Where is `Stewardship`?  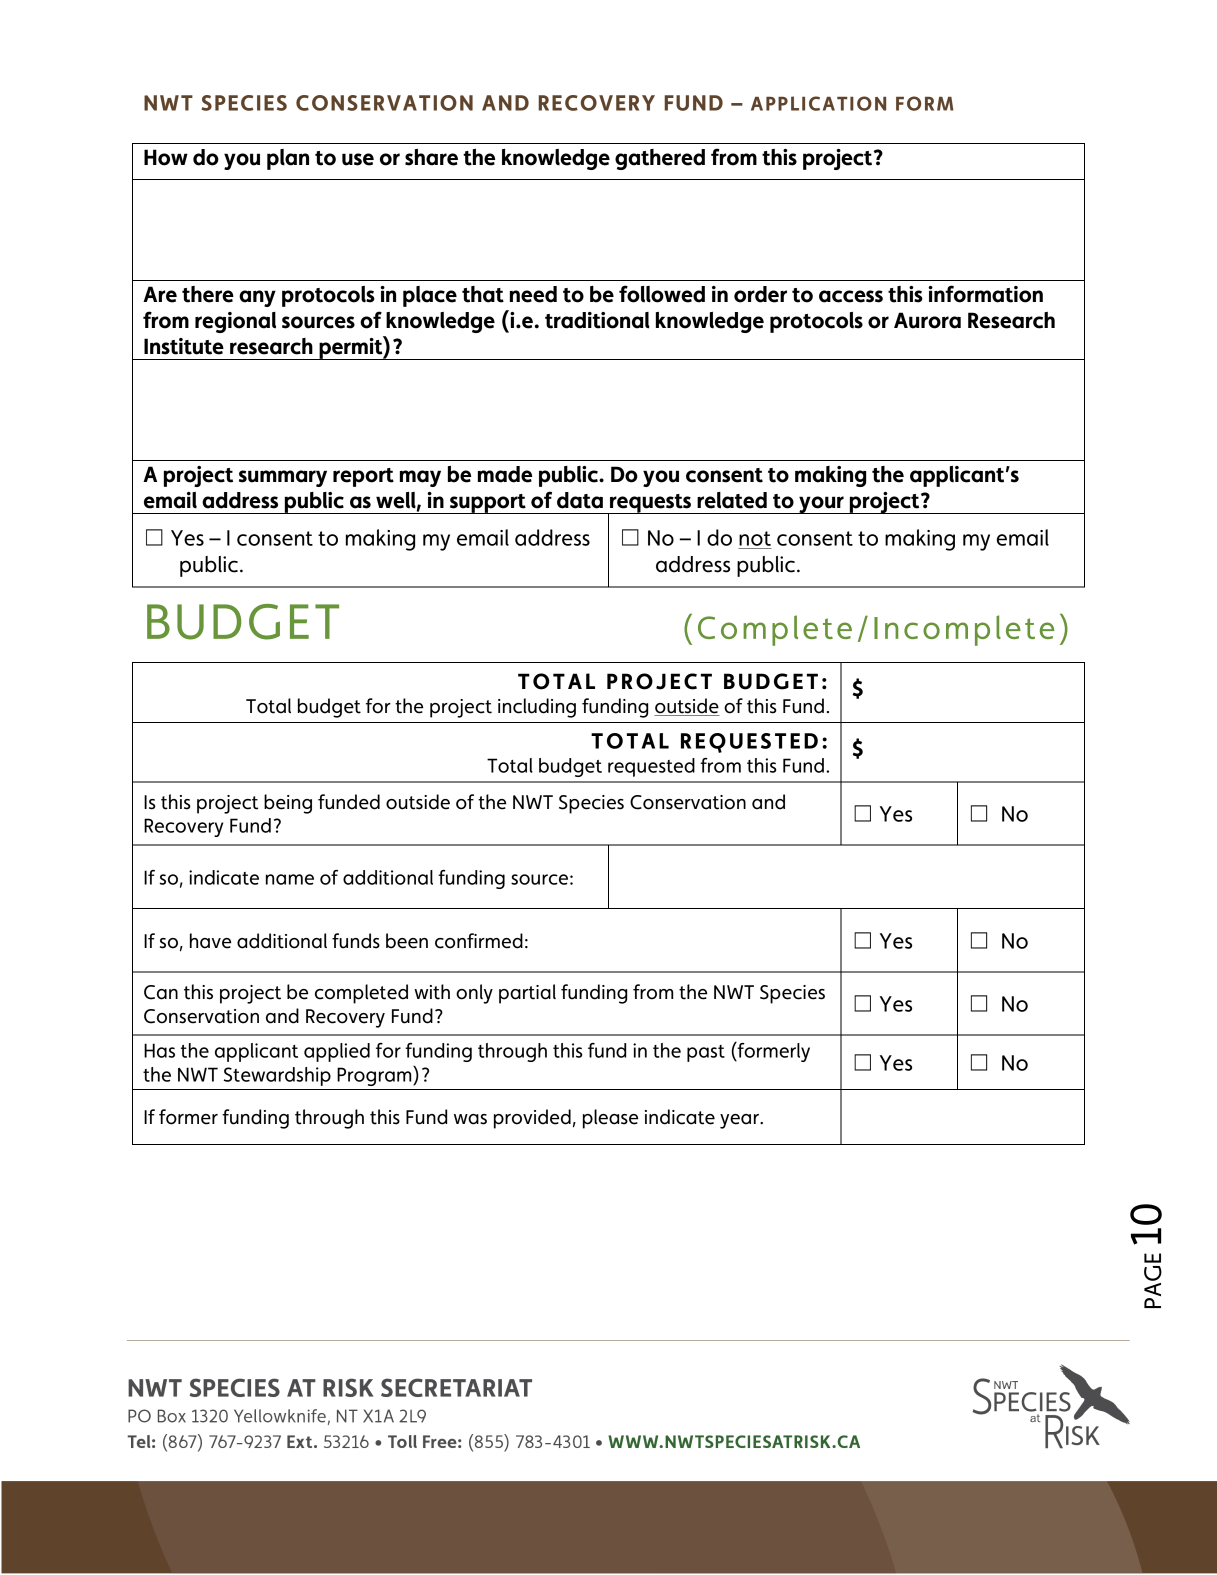 Stewardship is located at coordinates (277, 1076).
